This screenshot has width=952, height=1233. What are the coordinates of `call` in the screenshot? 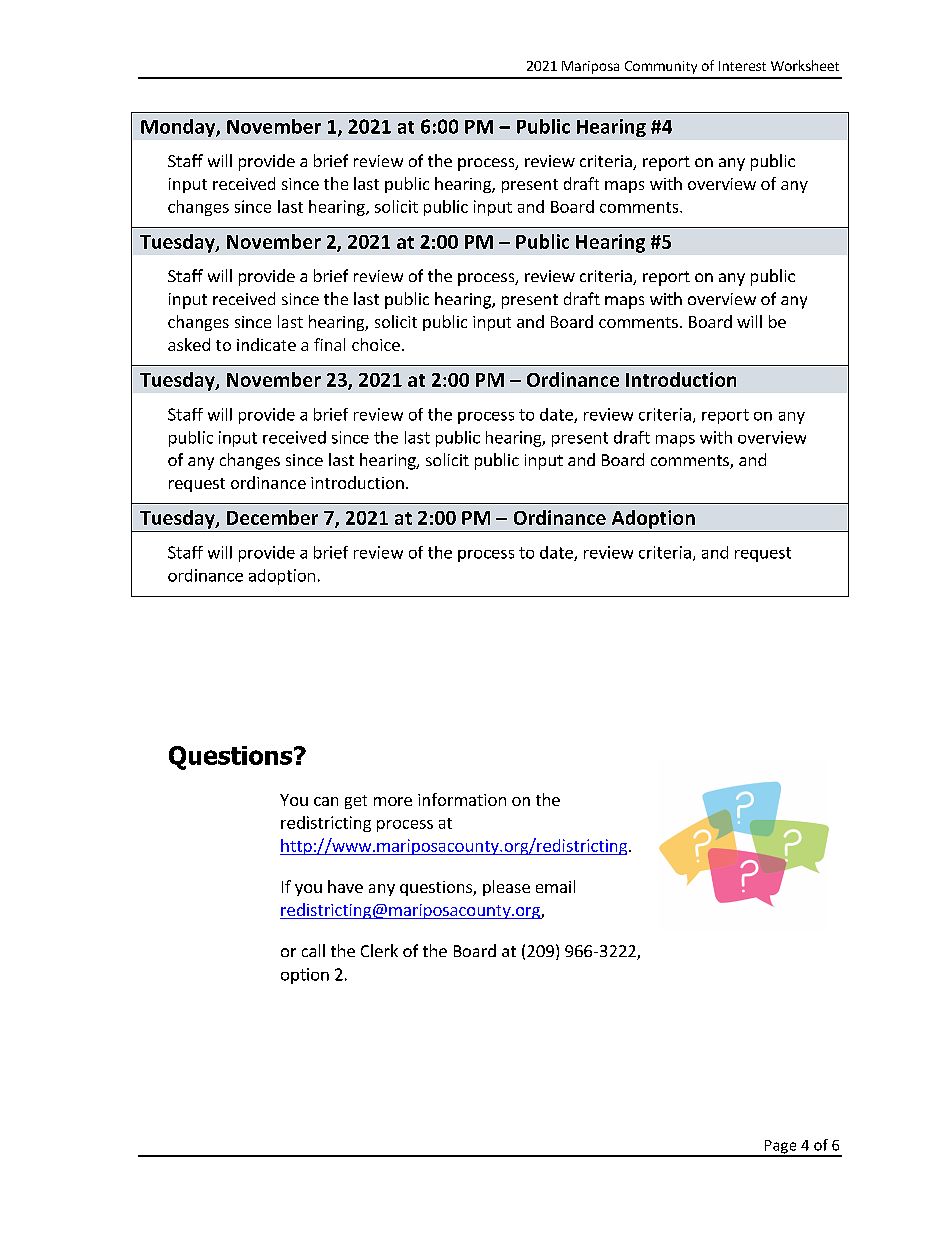 It's located at (313, 950).
